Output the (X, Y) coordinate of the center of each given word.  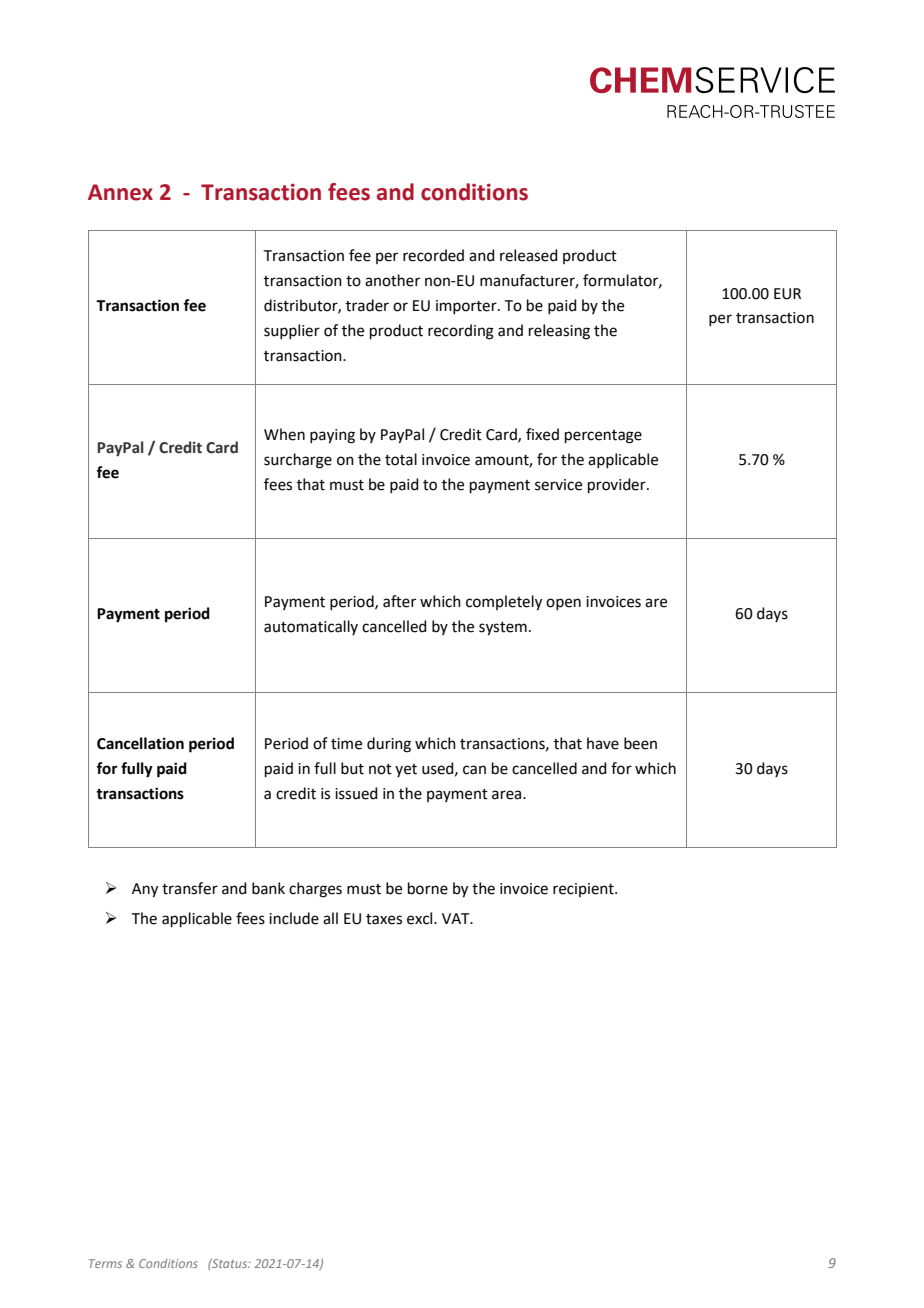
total (401, 459)
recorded (433, 255)
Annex (120, 192)
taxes (384, 919)
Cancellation (140, 743)
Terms (105, 1263)
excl (421, 918)
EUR (787, 294)
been (640, 743)
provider (618, 485)
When (284, 434)
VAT (457, 918)
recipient (584, 890)
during (389, 745)
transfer (190, 888)
